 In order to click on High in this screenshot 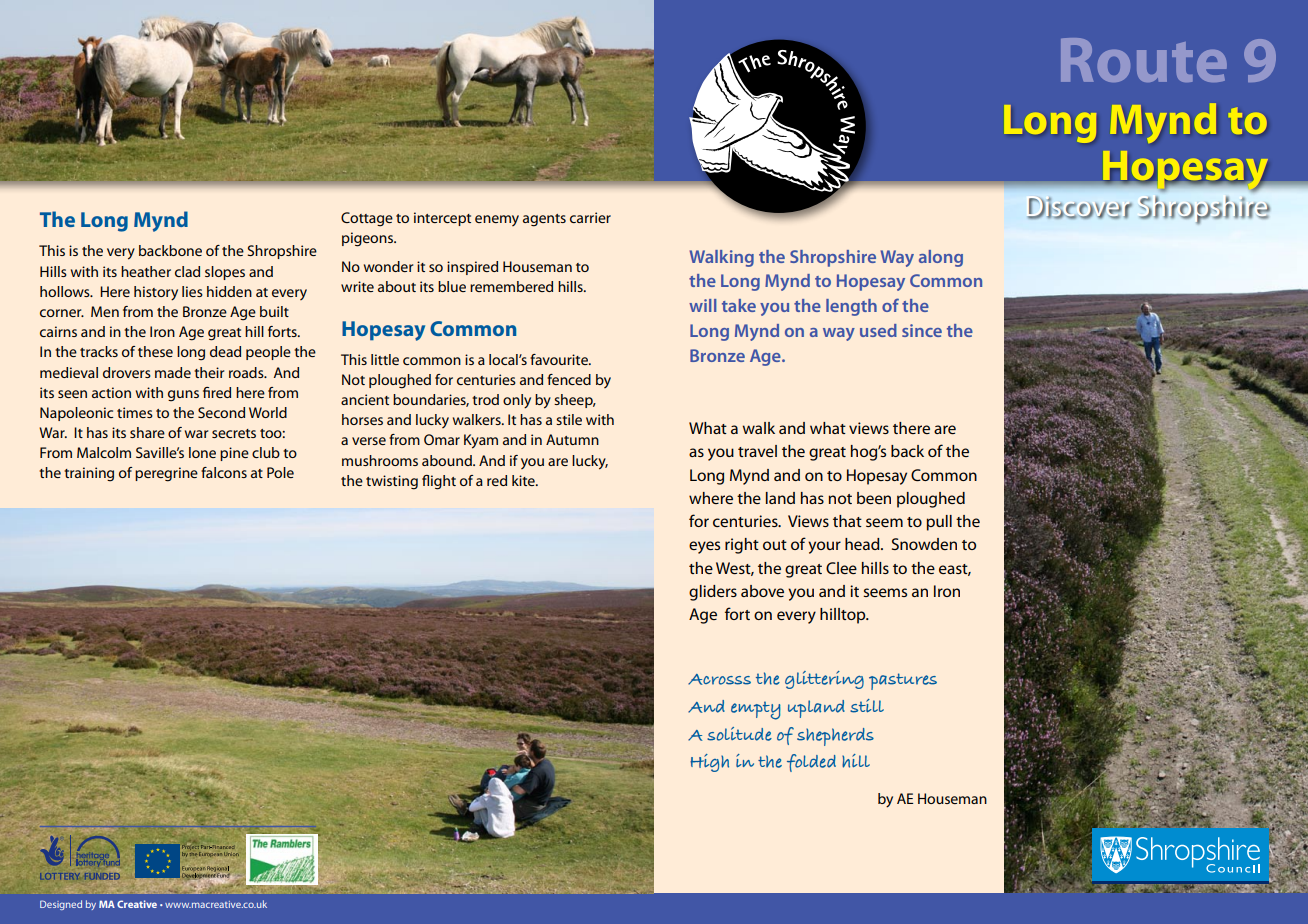, I will do `click(709, 763)`.
